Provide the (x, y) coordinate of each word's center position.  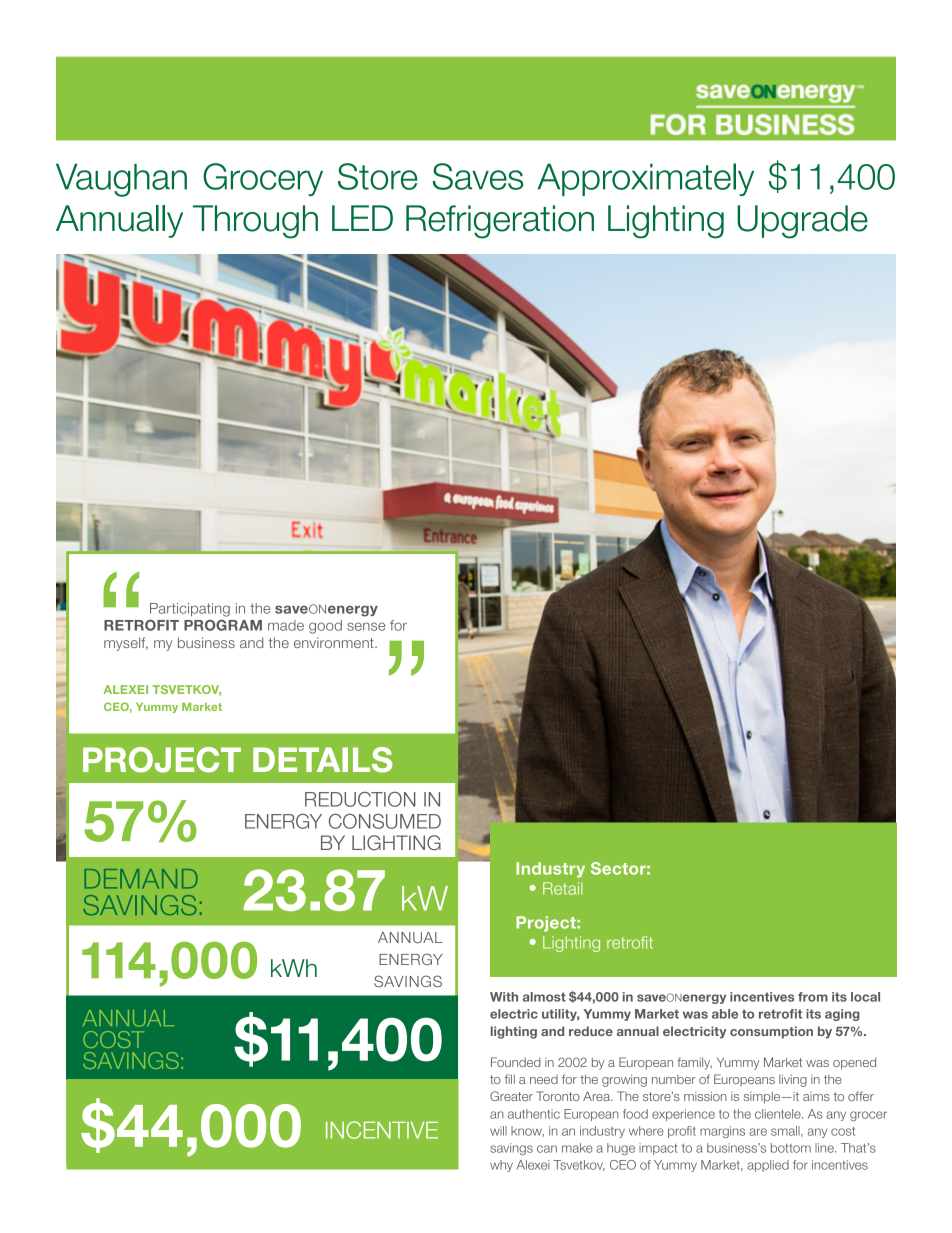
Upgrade (802, 222)
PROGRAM (223, 625)
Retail (563, 888)
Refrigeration (500, 222)
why (501, 1166)
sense (366, 626)
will (498, 1131)
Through (255, 222)
